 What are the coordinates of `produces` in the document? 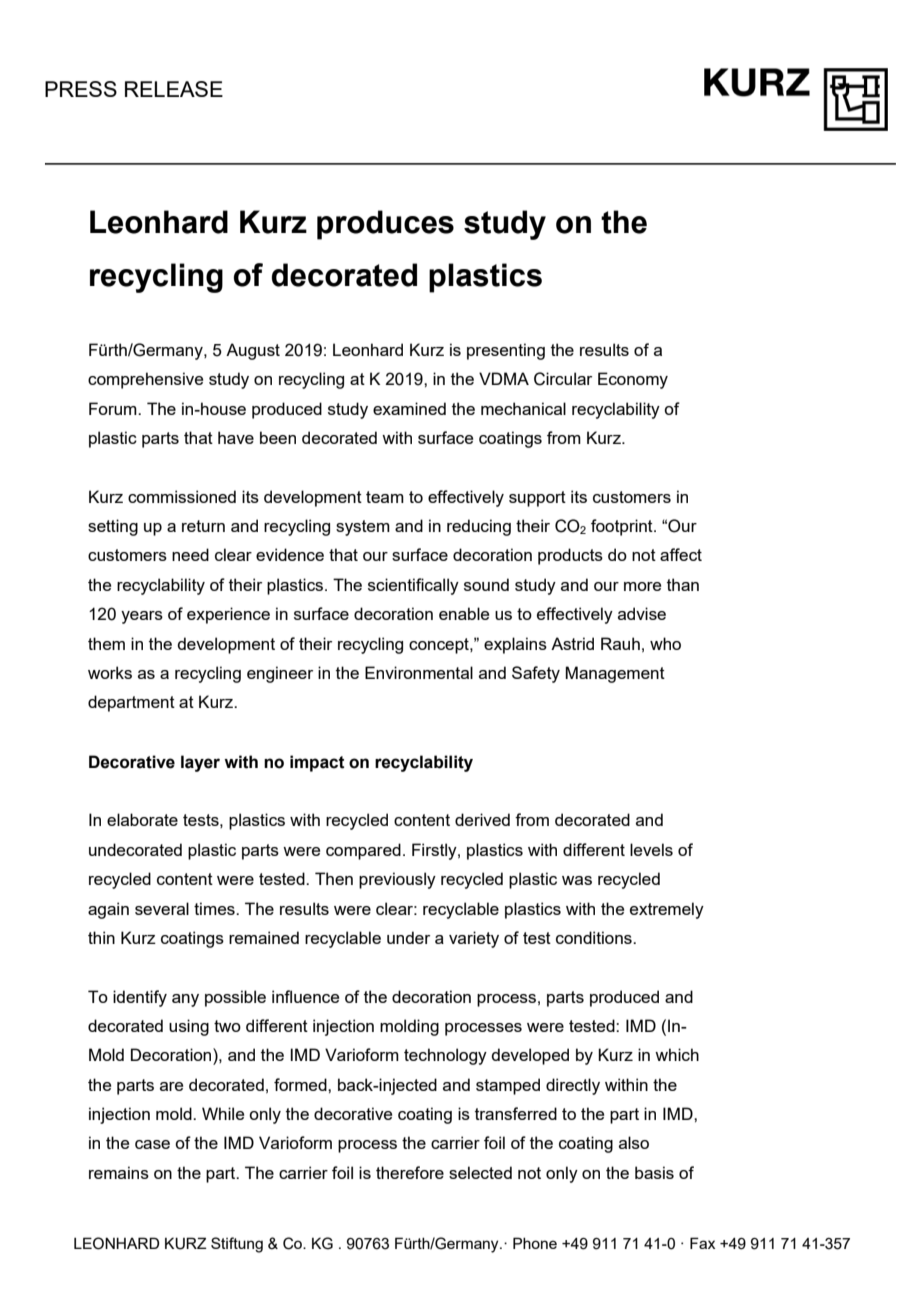 It's located at (385, 225).
